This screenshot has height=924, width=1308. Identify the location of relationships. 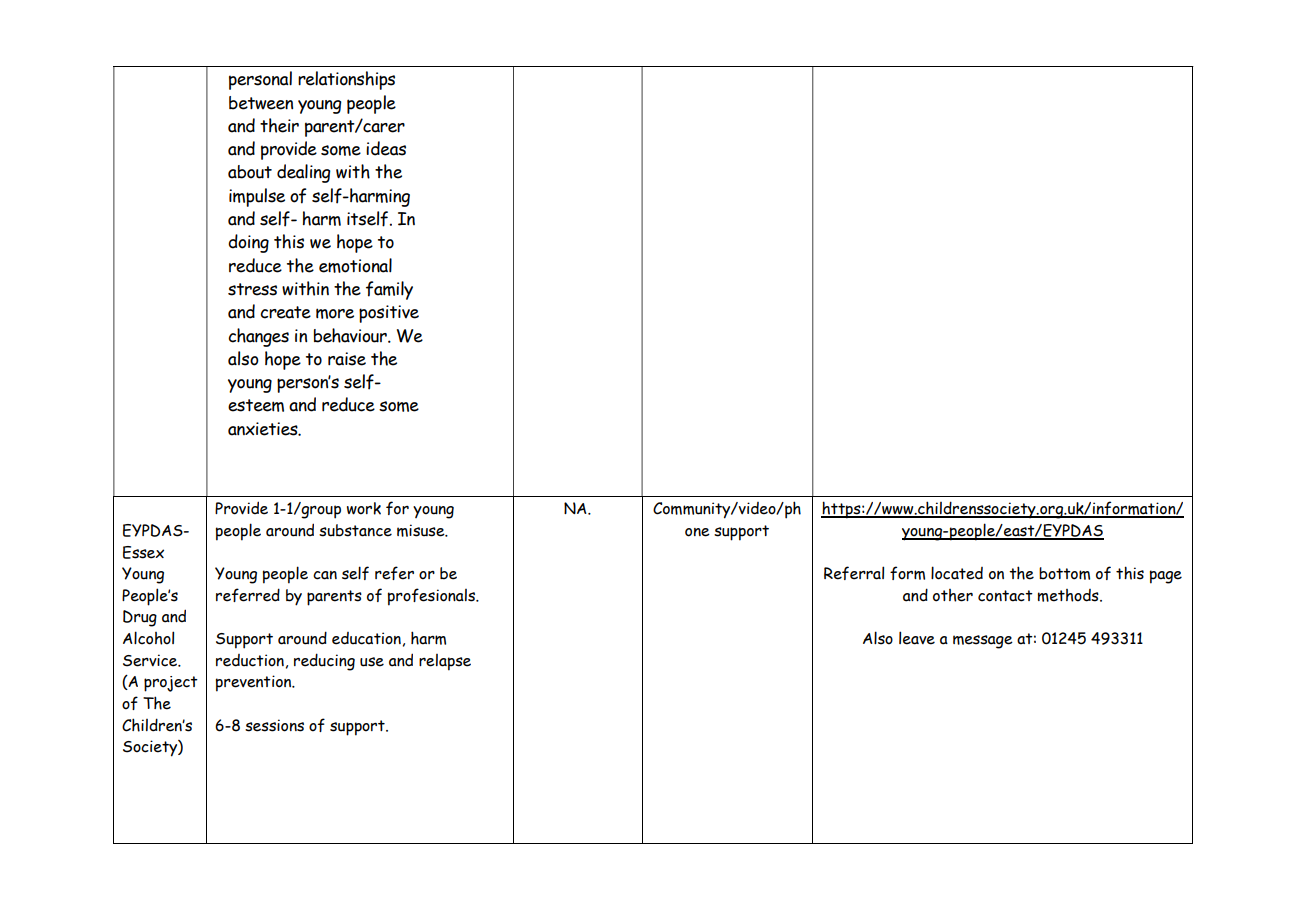
(346, 80).
